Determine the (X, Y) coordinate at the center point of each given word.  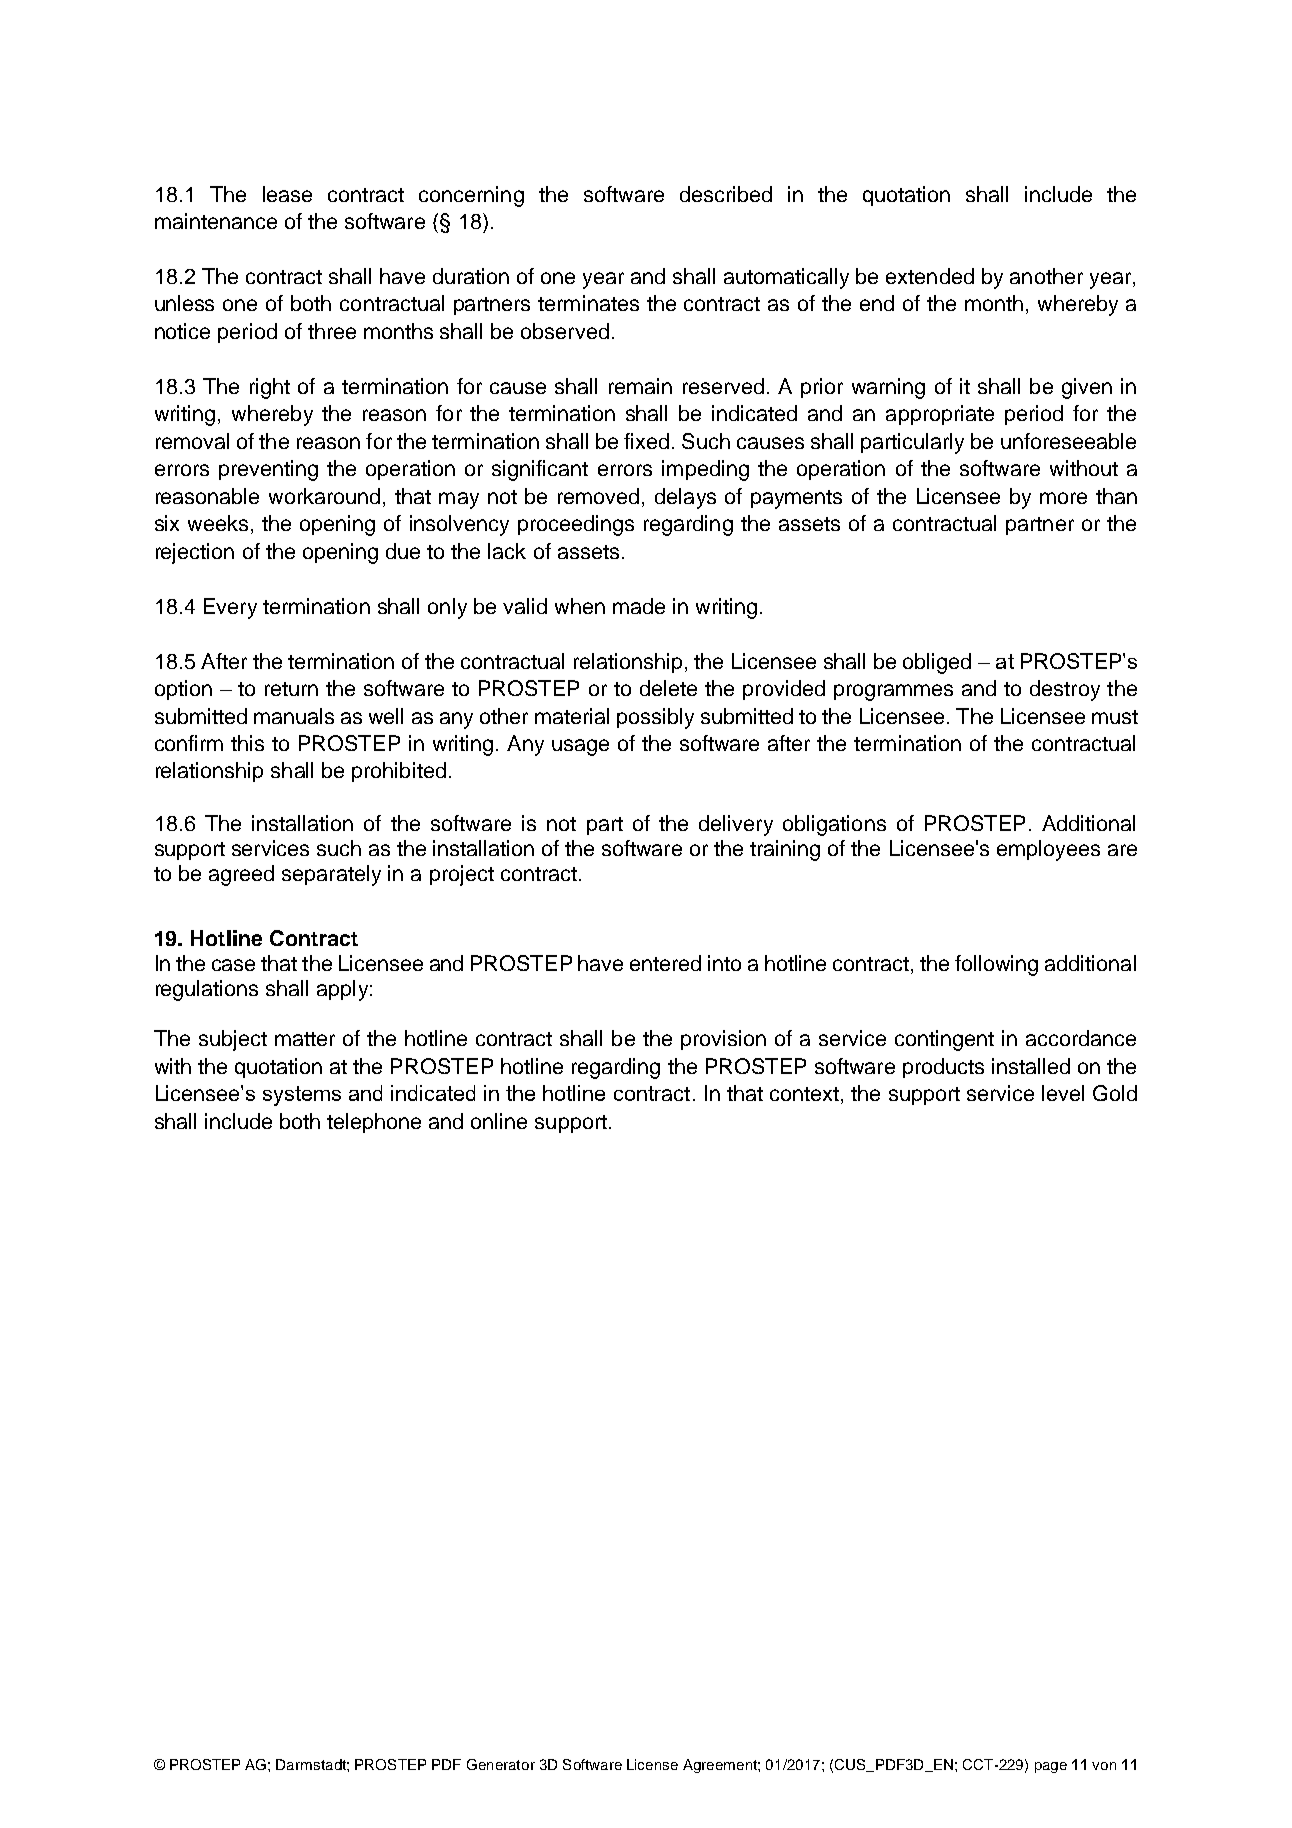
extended (930, 276)
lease (287, 194)
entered (665, 963)
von (1104, 1766)
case (233, 965)
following (996, 965)
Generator (501, 1764)
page (1051, 1767)
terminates (588, 303)
